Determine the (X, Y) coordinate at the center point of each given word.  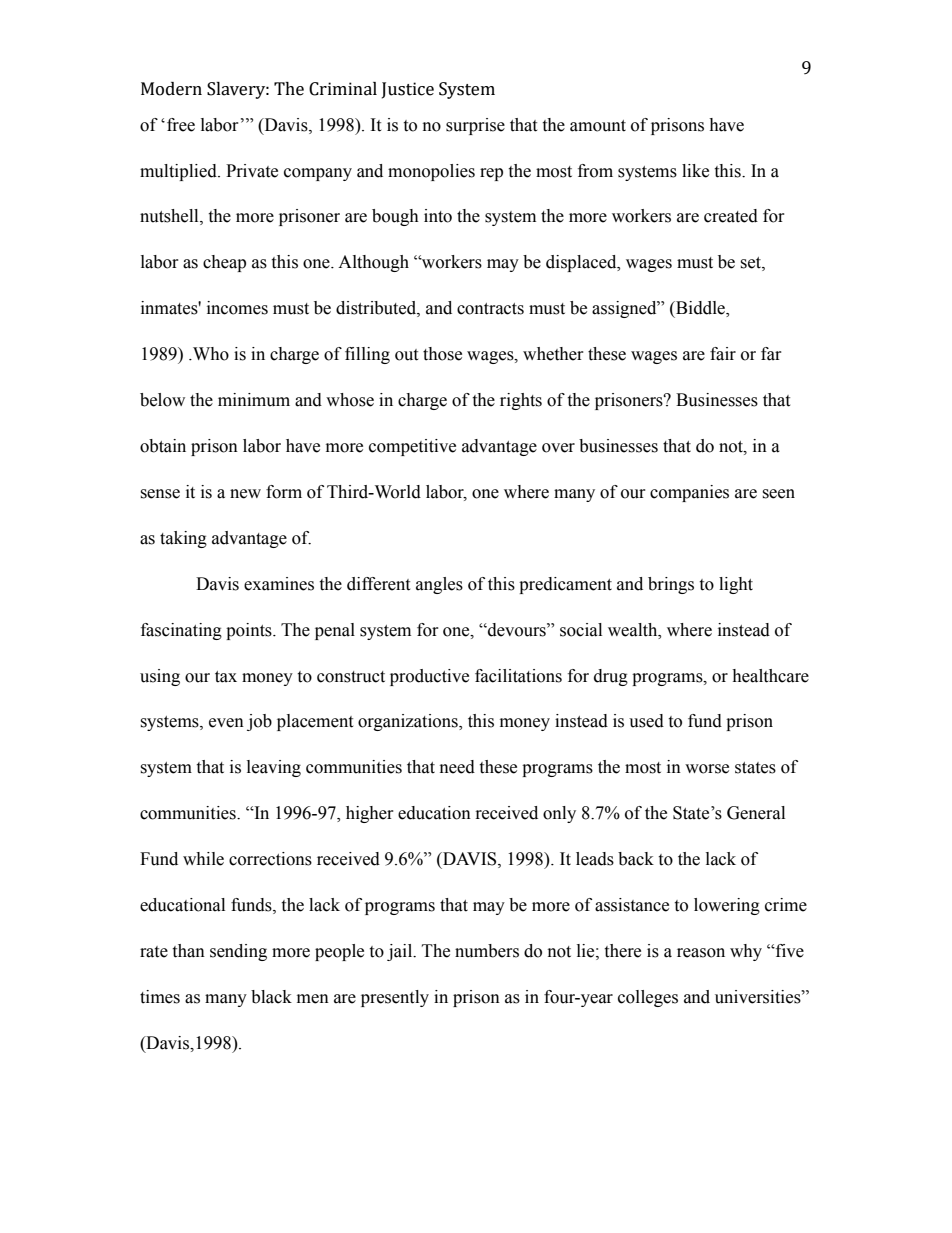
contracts (490, 309)
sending (238, 952)
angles (439, 585)
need (457, 767)
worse (707, 769)
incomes (237, 308)
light (736, 585)
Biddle (700, 309)
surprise (475, 126)
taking (183, 539)
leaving (274, 768)
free (181, 125)
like (695, 171)
